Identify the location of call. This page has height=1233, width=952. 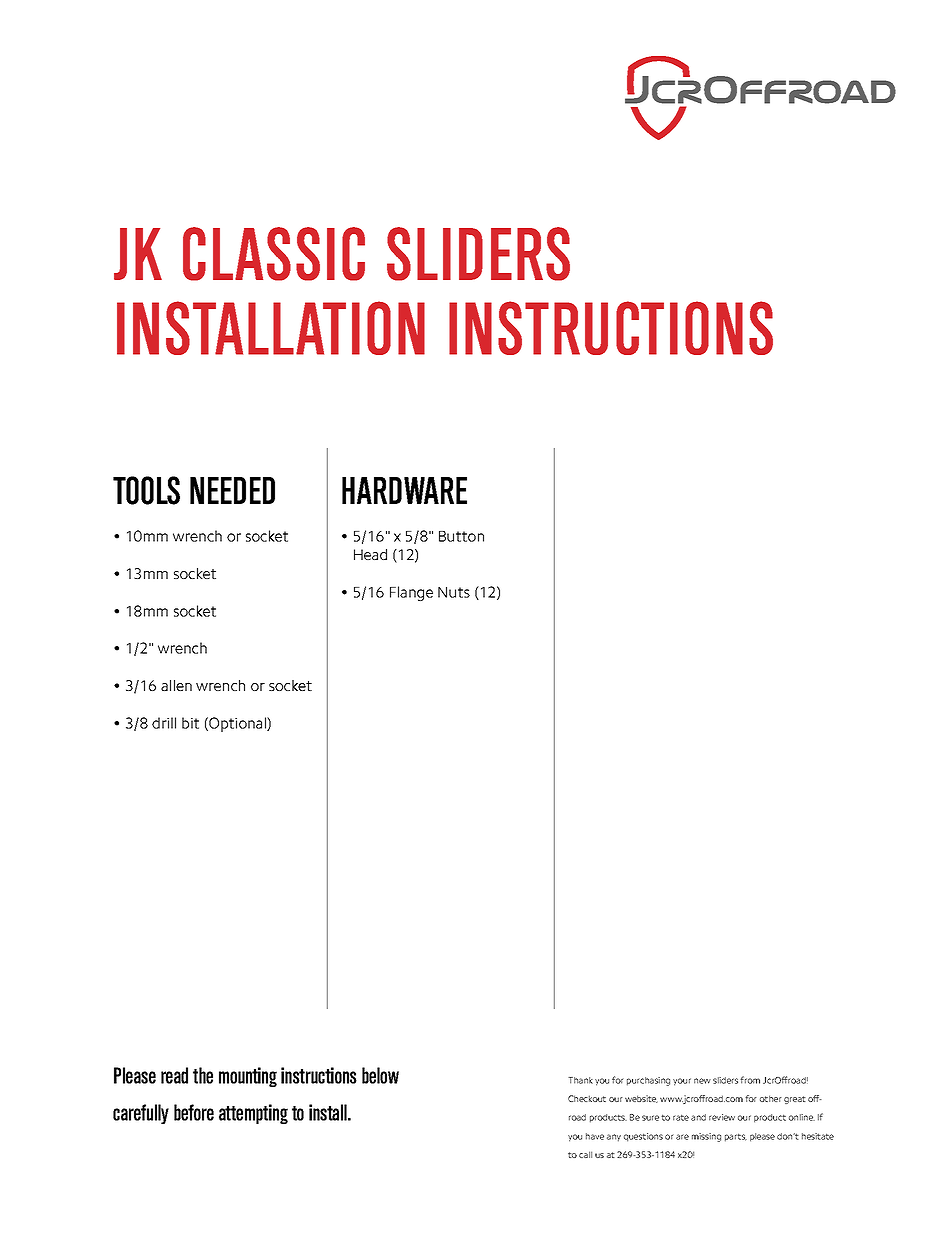
(585, 1154).
